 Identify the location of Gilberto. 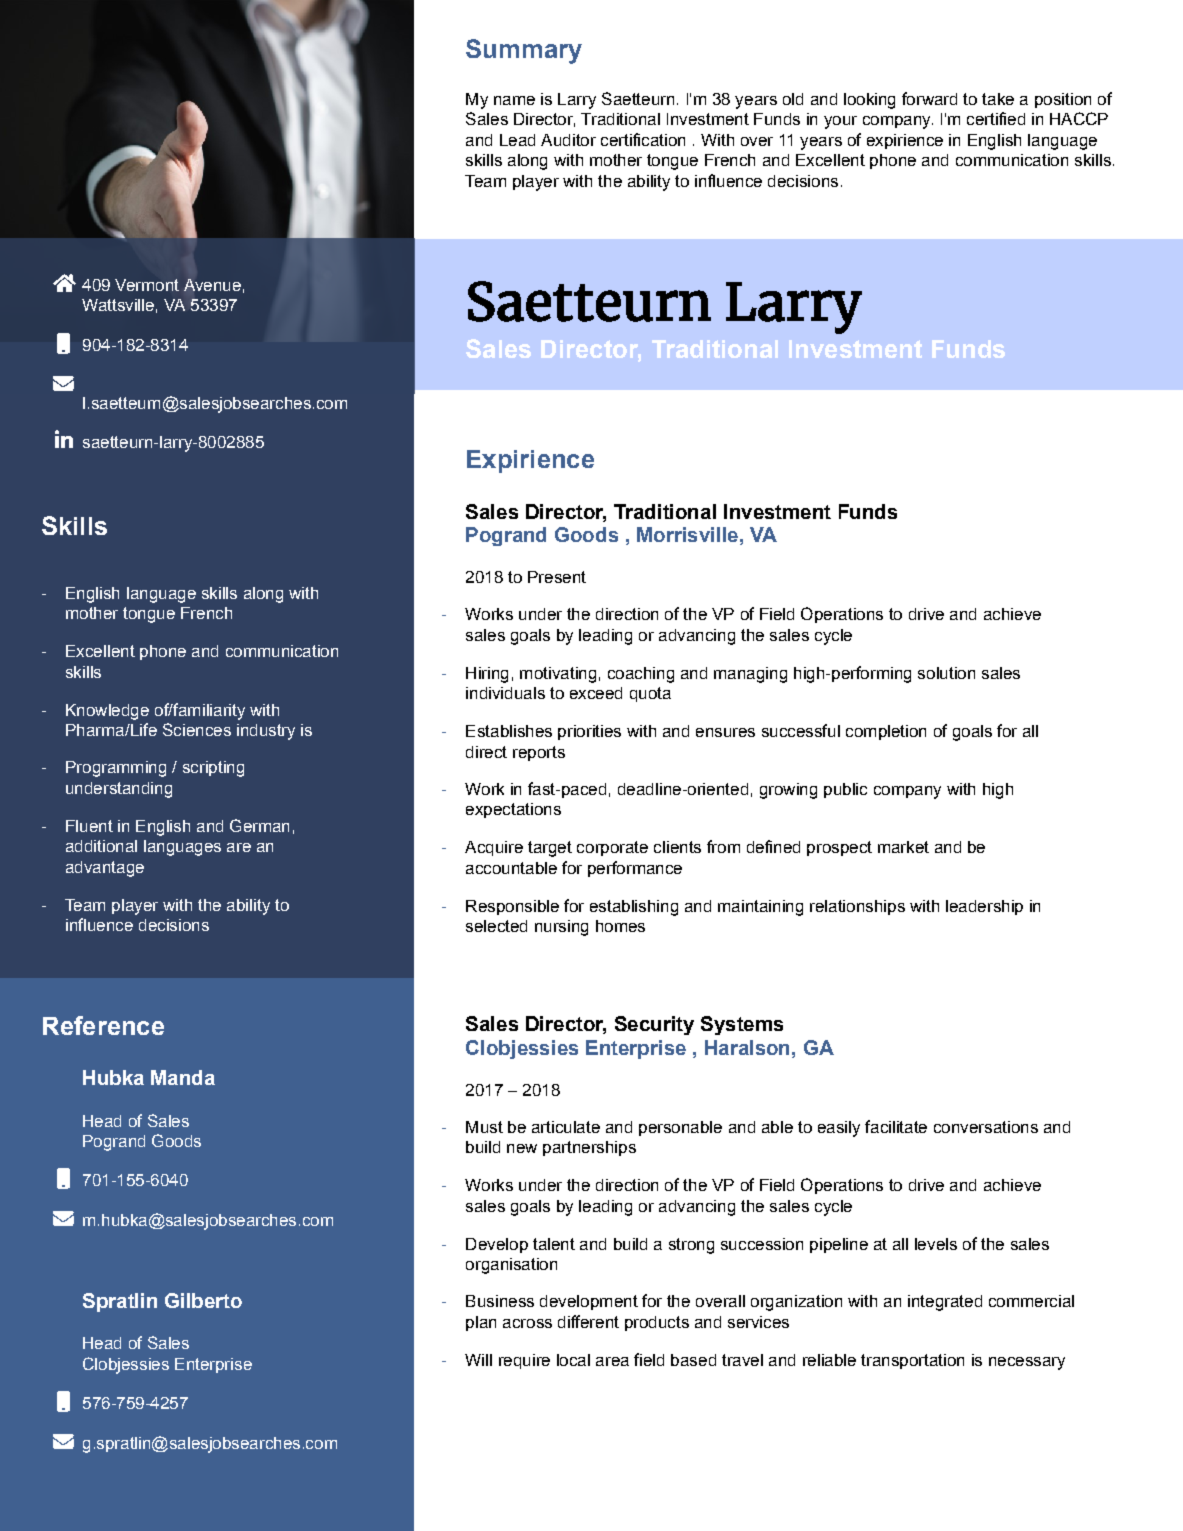
(203, 1300).
